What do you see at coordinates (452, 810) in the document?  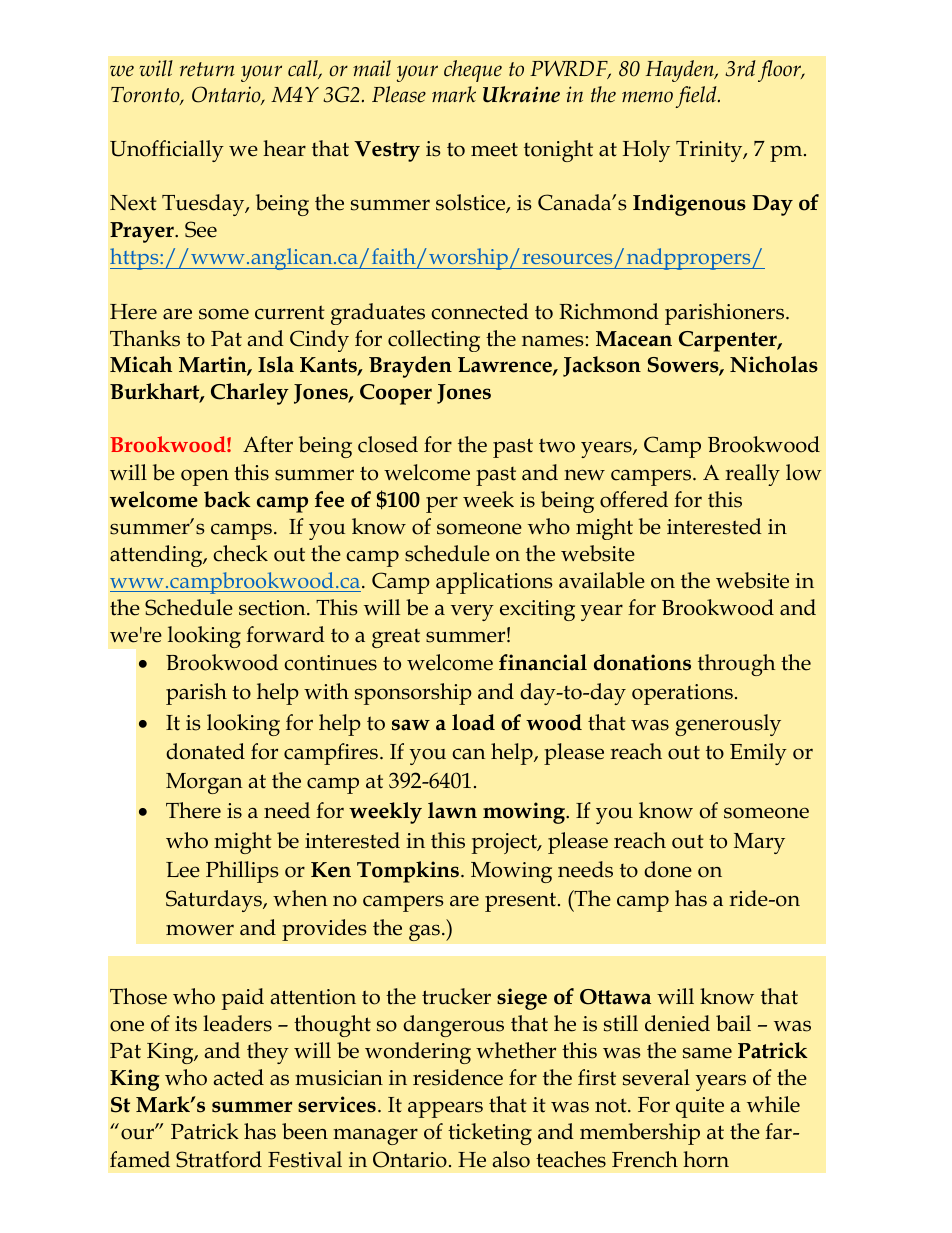 I see `lawn` at bounding box center [452, 810].
